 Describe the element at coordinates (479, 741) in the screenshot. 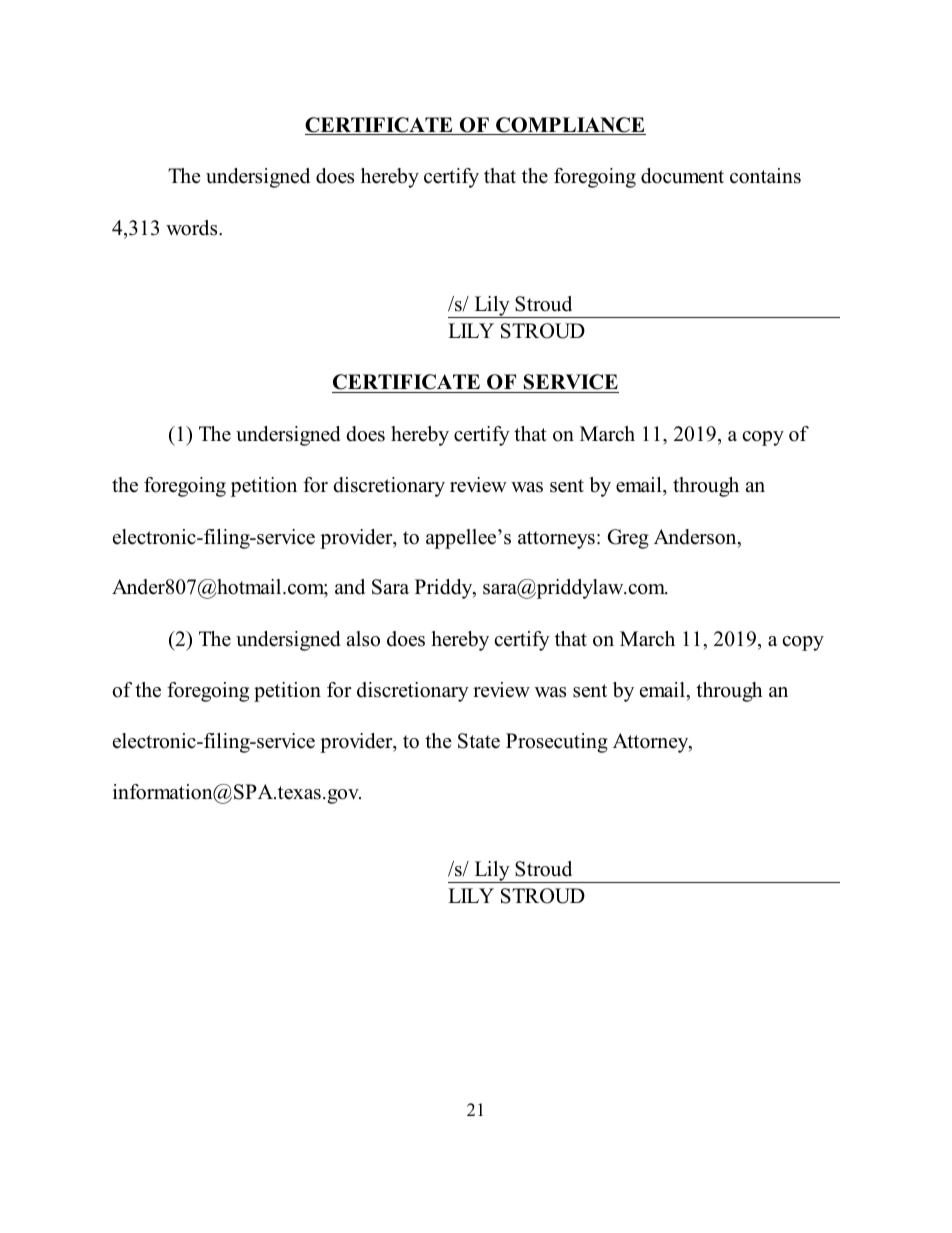

I see `State` at that location.
